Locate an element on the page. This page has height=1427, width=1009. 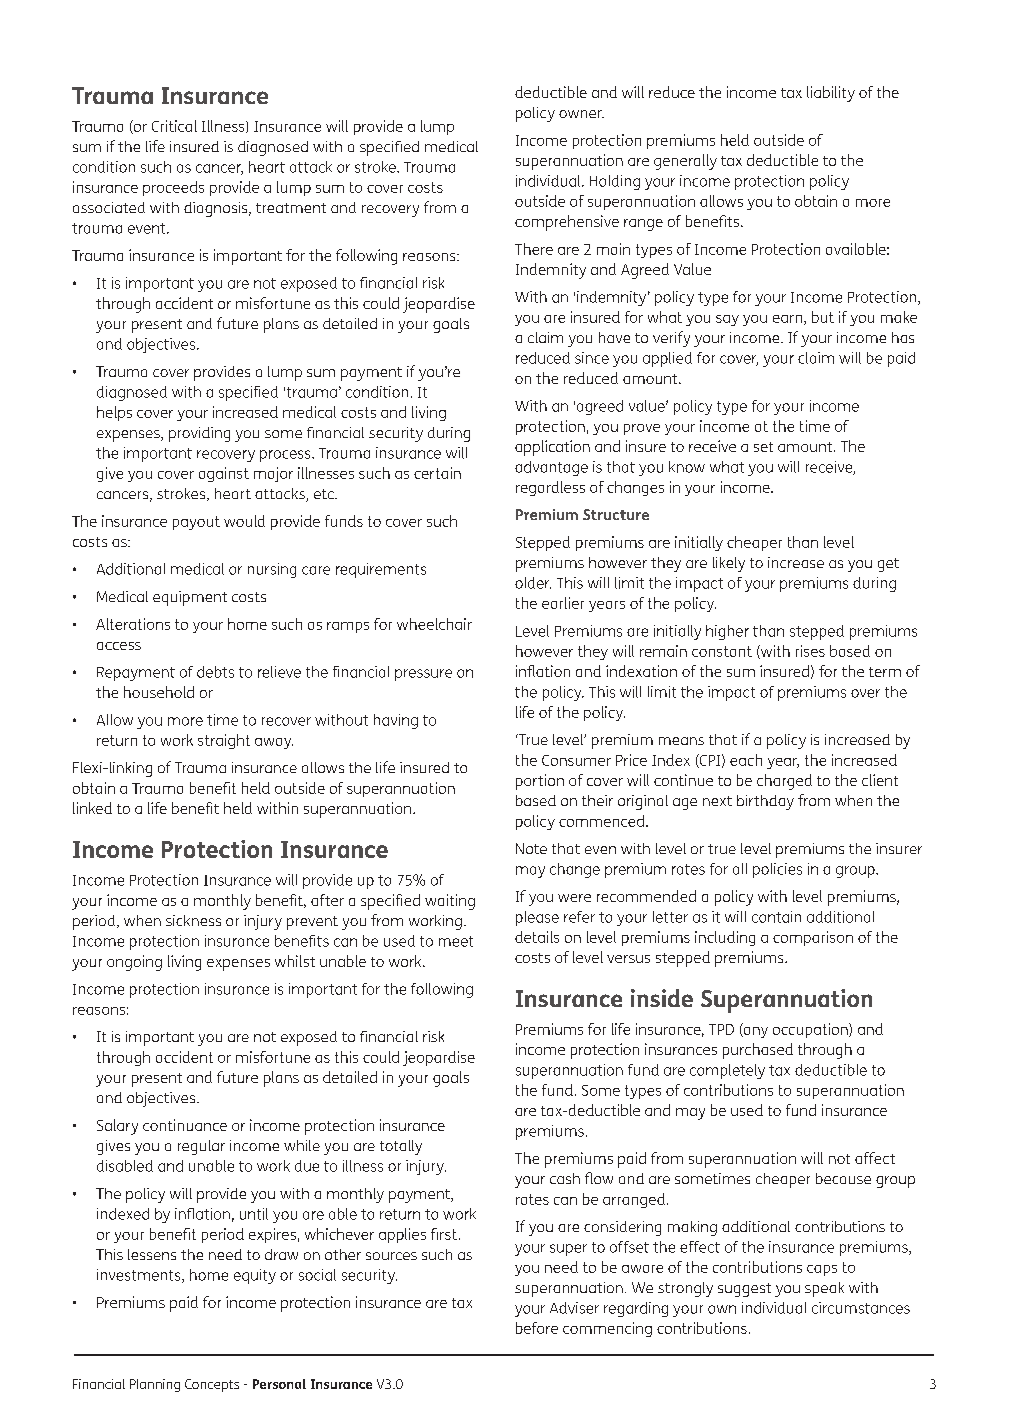
purchased is located at coordinates (758, 1051).
